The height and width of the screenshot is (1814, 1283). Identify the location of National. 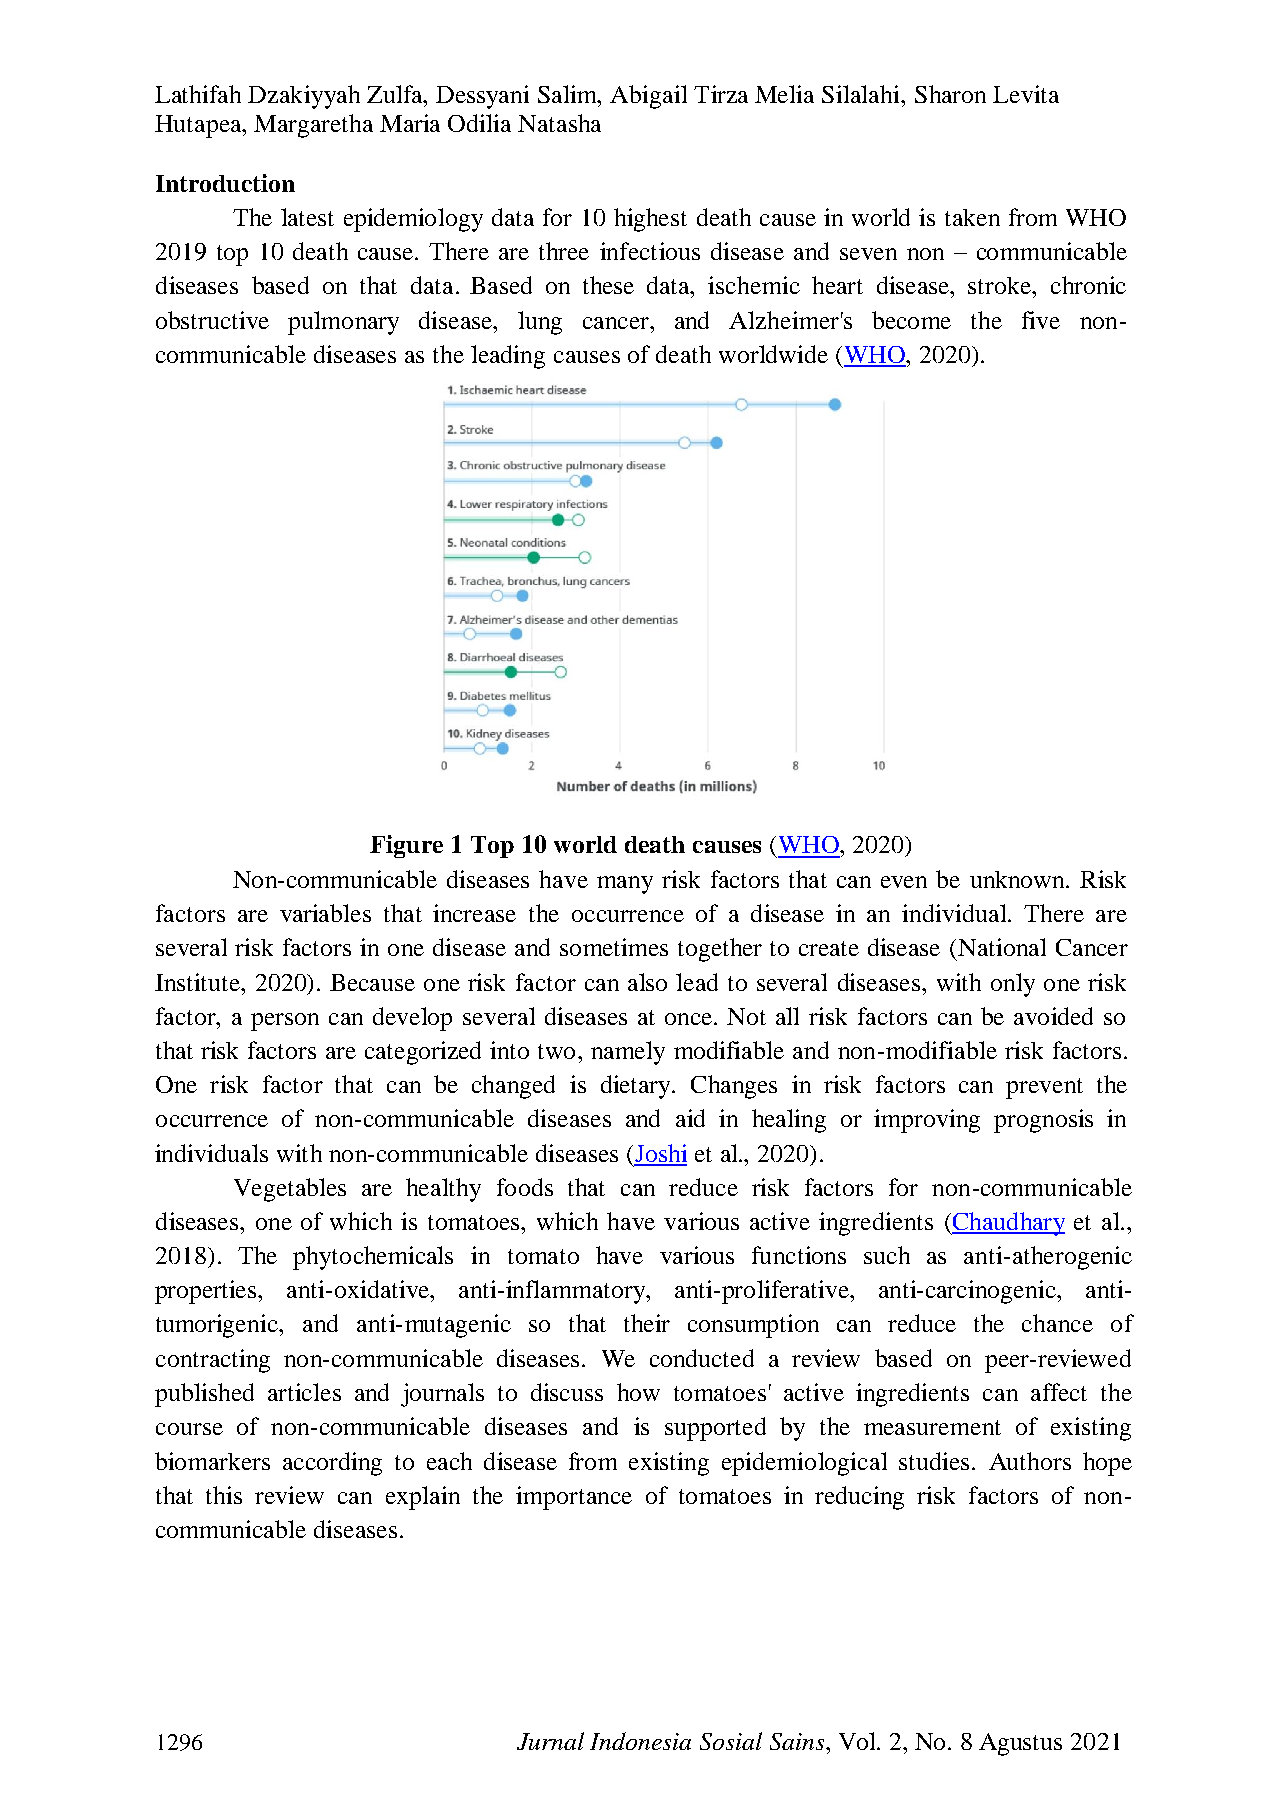
(1002, 947).
